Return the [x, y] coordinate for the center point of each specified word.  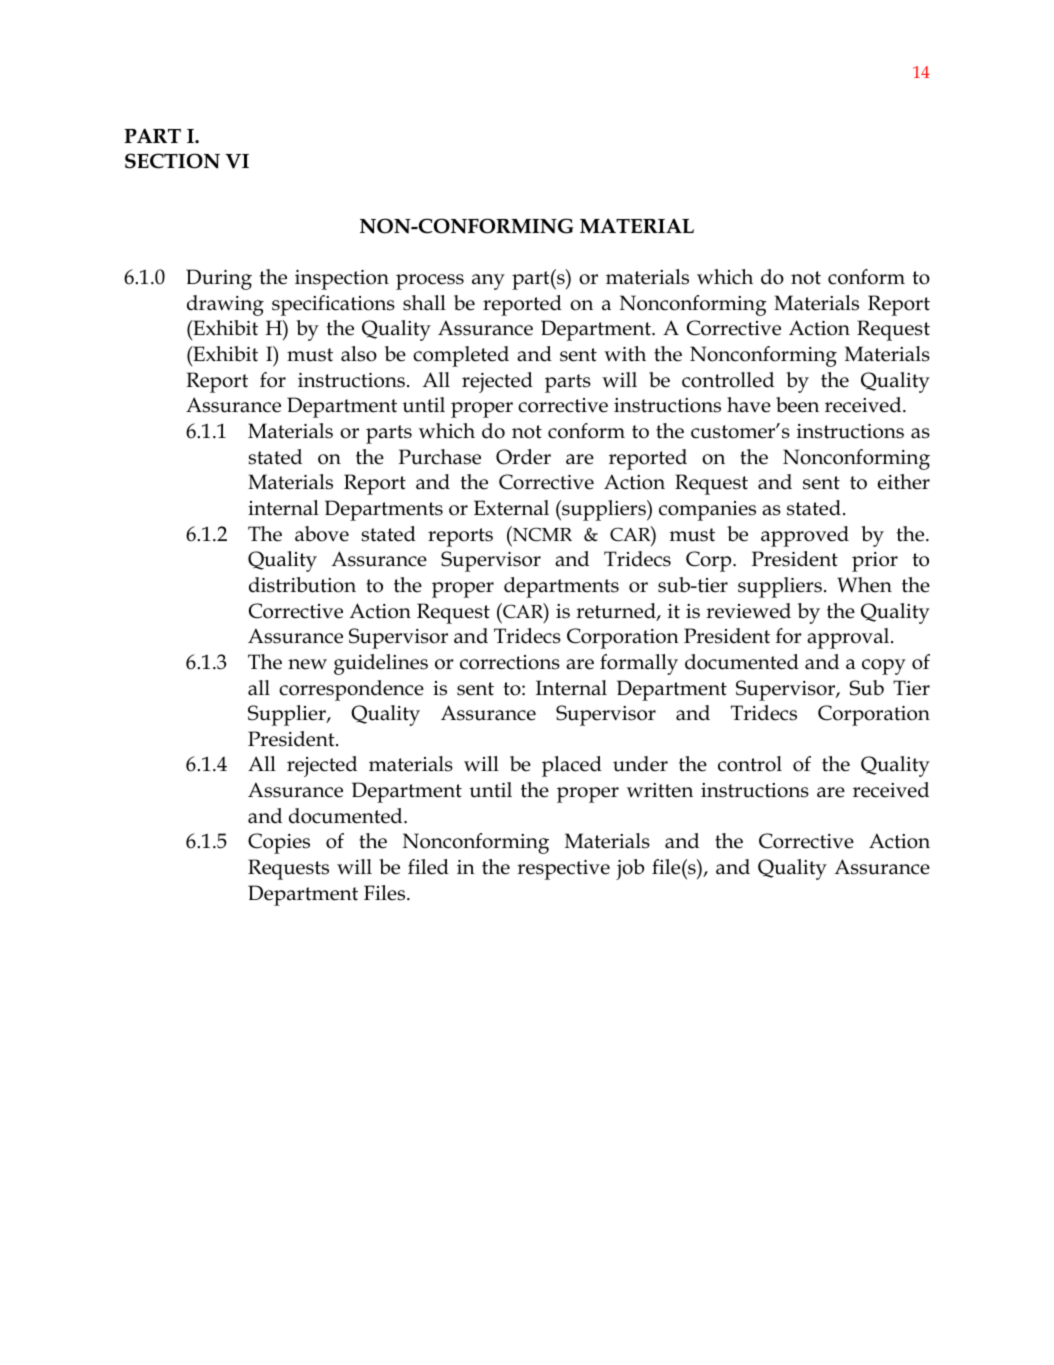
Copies [279, 843]
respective [563, 870]
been [797, 405]
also [359, 354]
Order [523, 457]
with [625, 354]
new [307, 664]
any [488, 282]
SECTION [172, 161]
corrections [510, 662]
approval [849, 638]
